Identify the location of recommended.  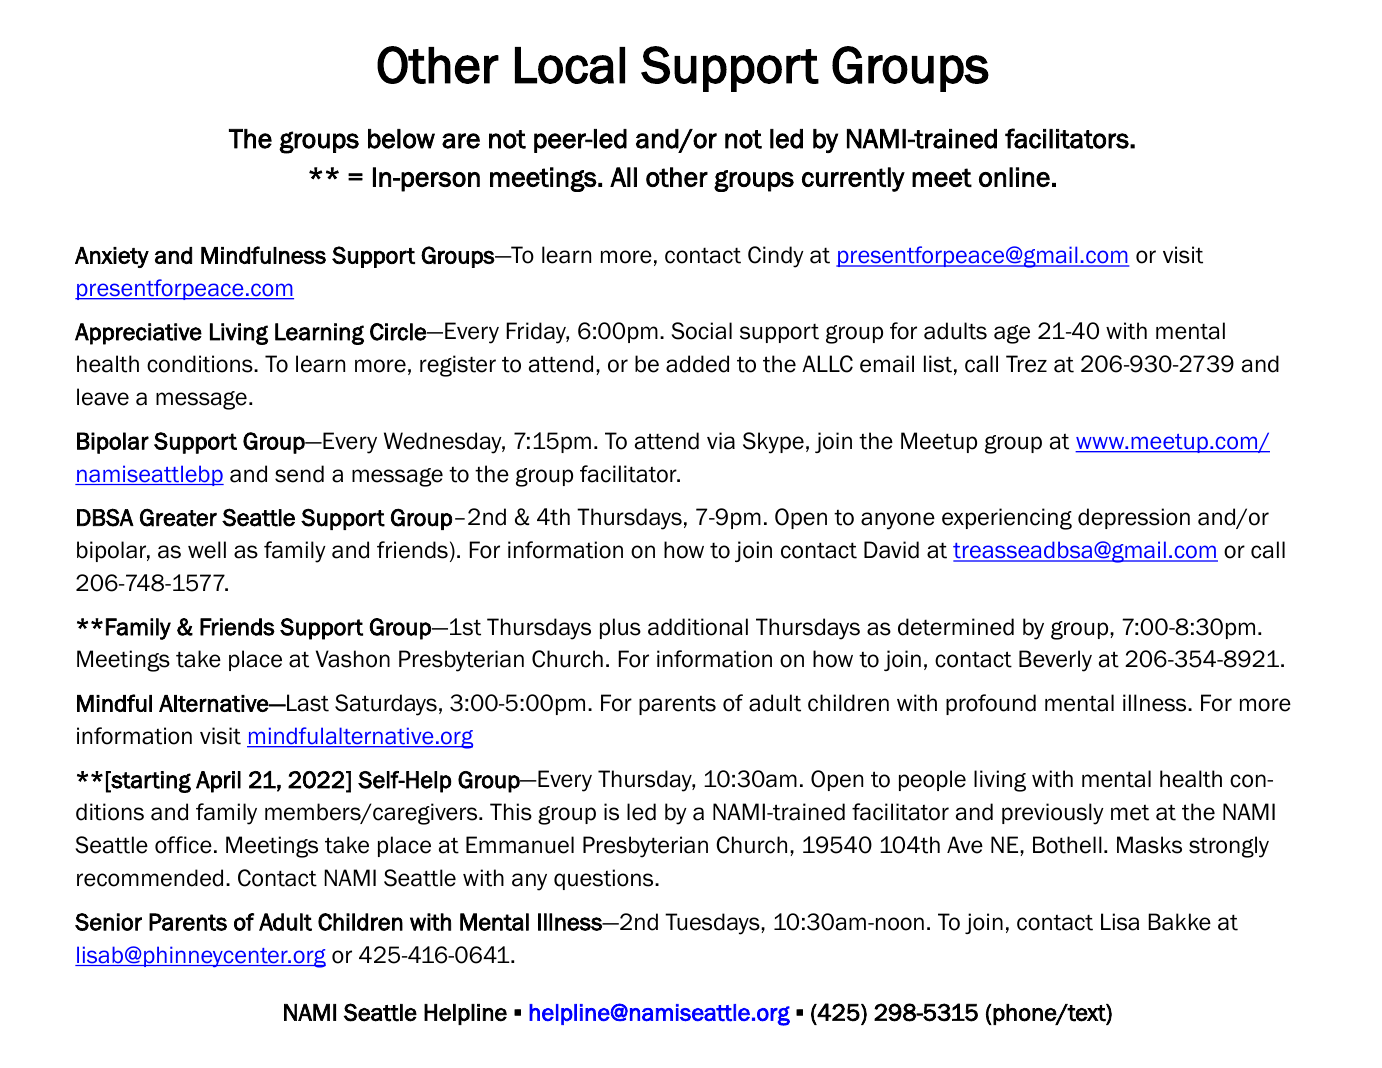
(150, 878).
